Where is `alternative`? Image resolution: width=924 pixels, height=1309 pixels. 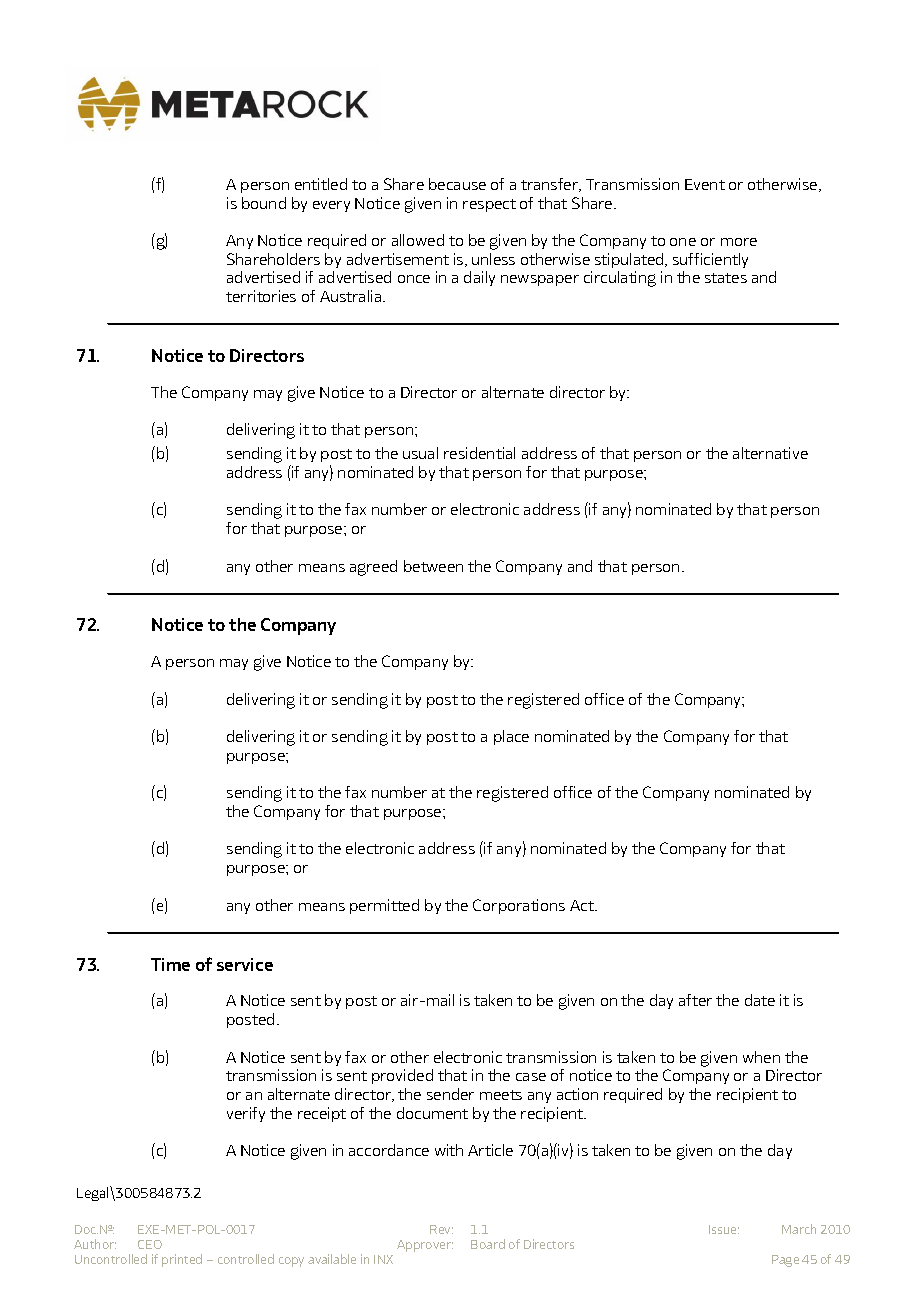
alternative is located at coordinates (770, 453).
